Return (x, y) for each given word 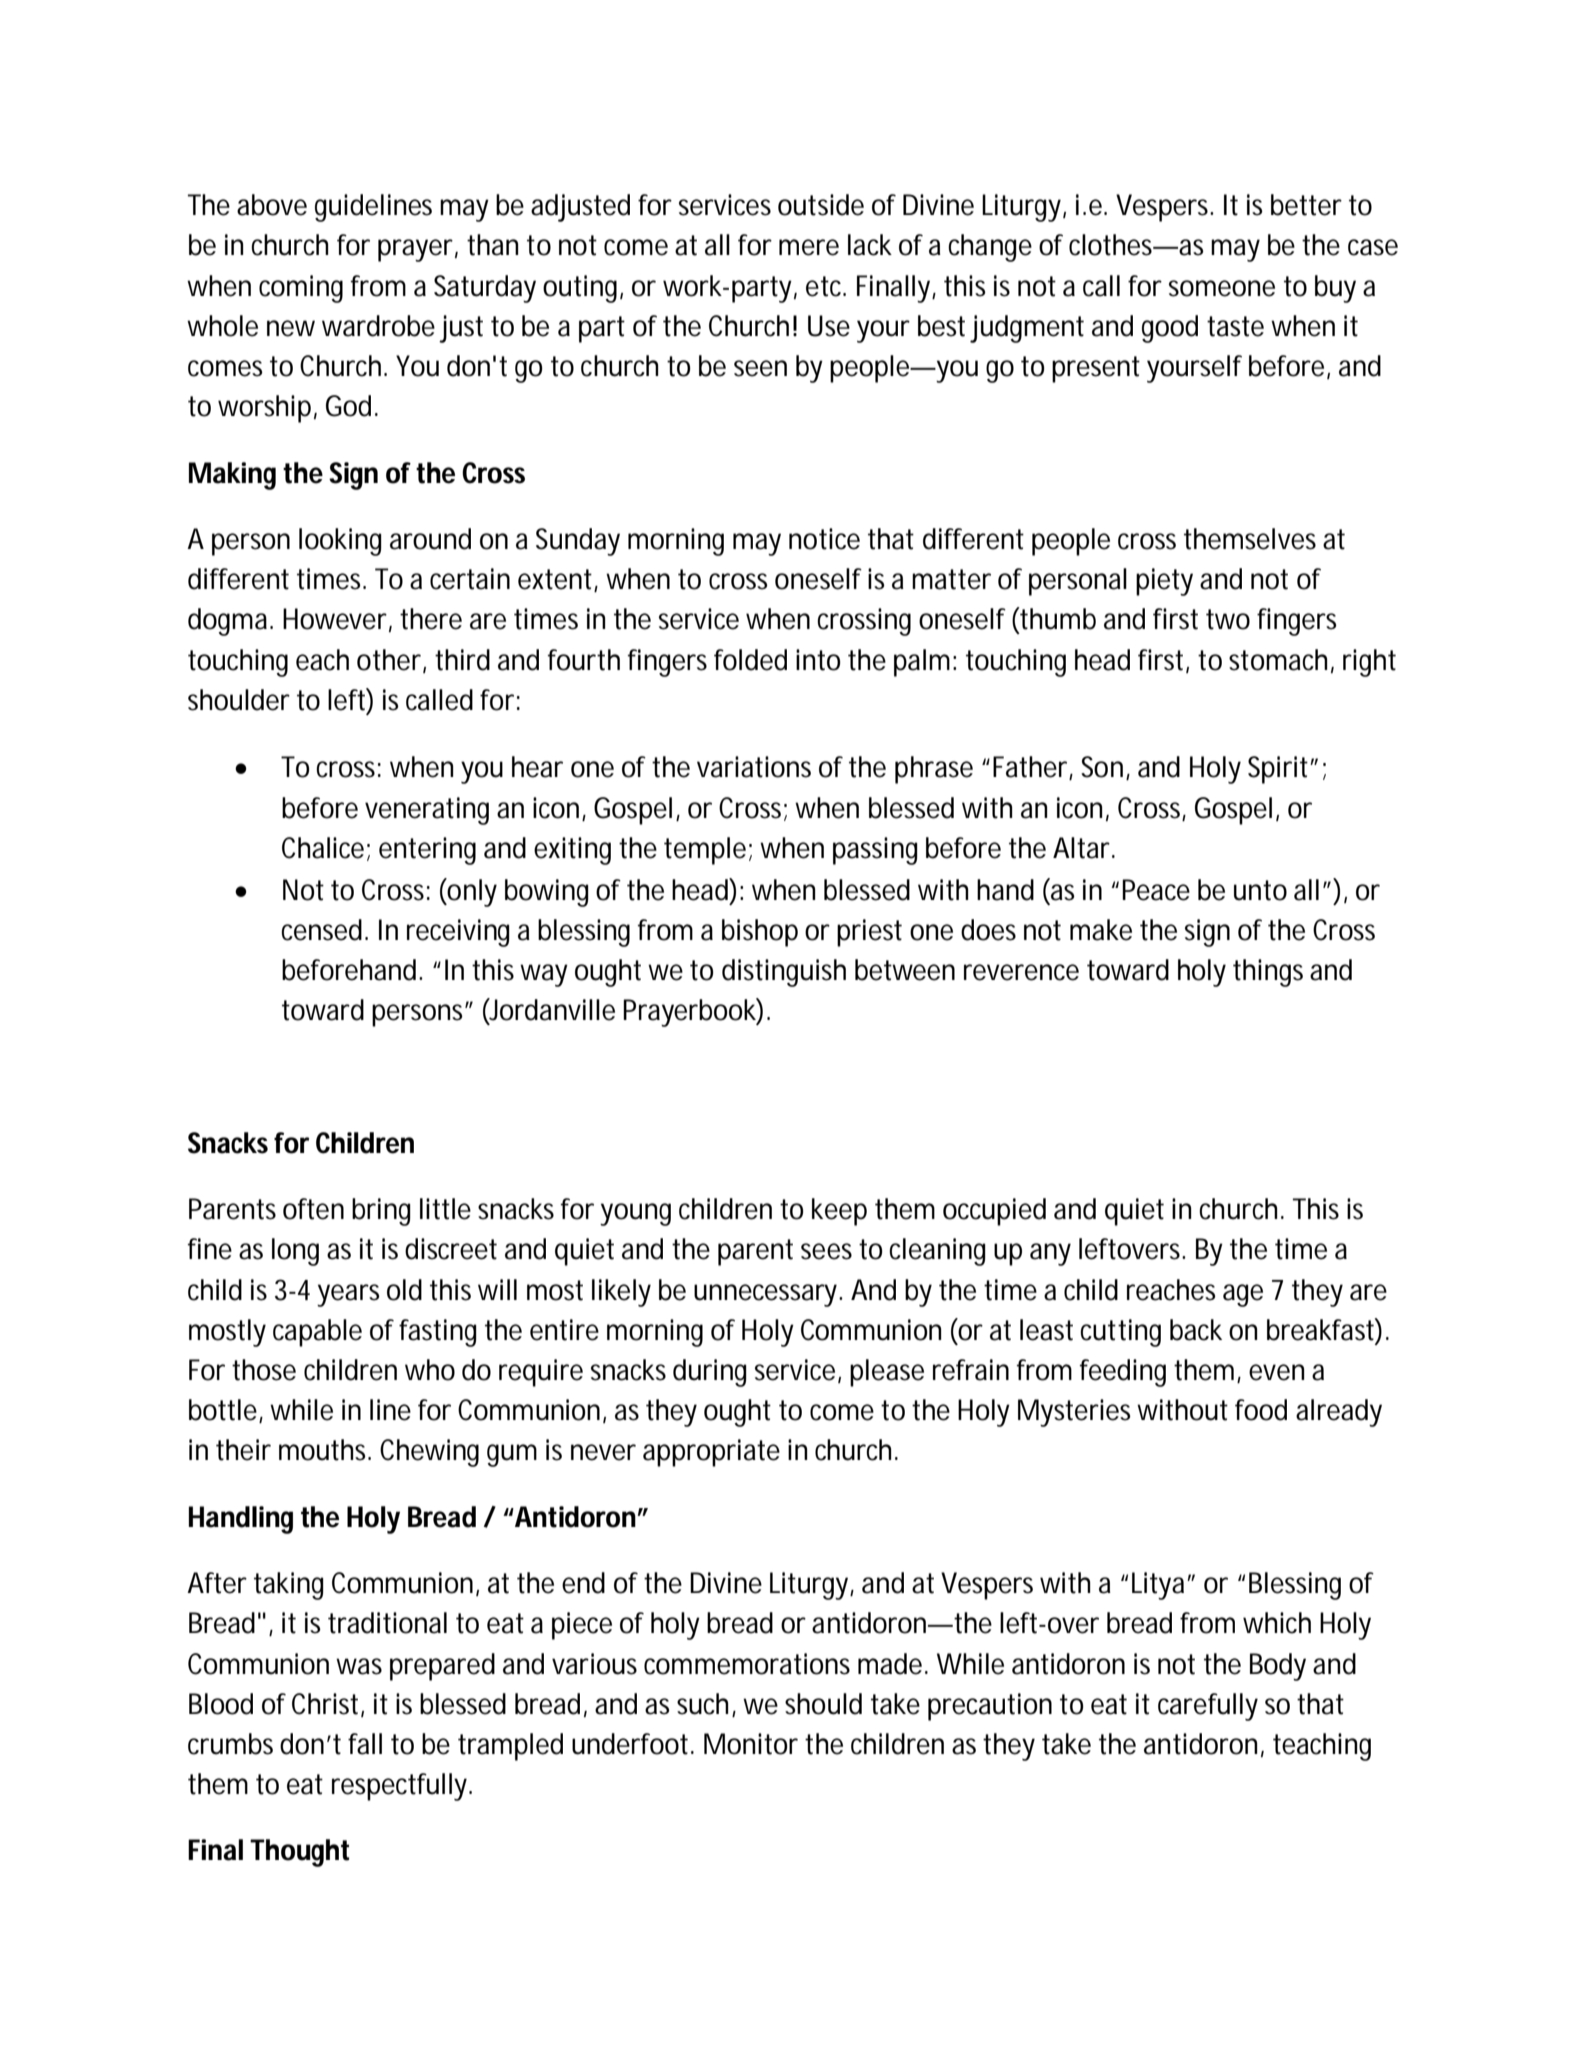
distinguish (784, 973)
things (1268, 973)
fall (365, 1744)
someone (1222, 288)
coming (301, 289)
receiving (458, 933)
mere (809, 247)
